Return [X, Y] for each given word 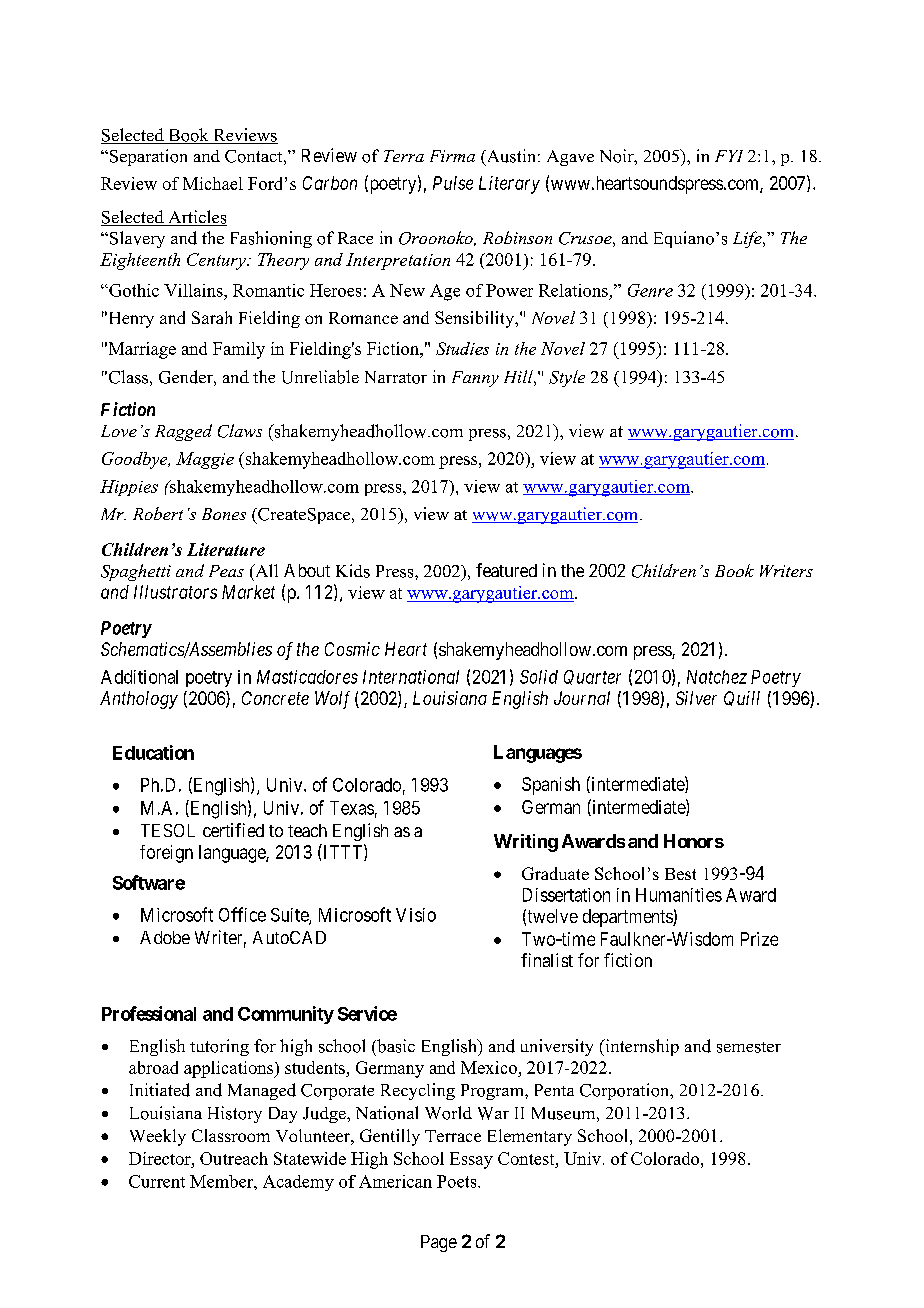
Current [157, 1181]
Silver [696, 698]
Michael [213, 183]
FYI [729, 156]
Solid [539, 677]
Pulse [453, 183]
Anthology [139, 700]
